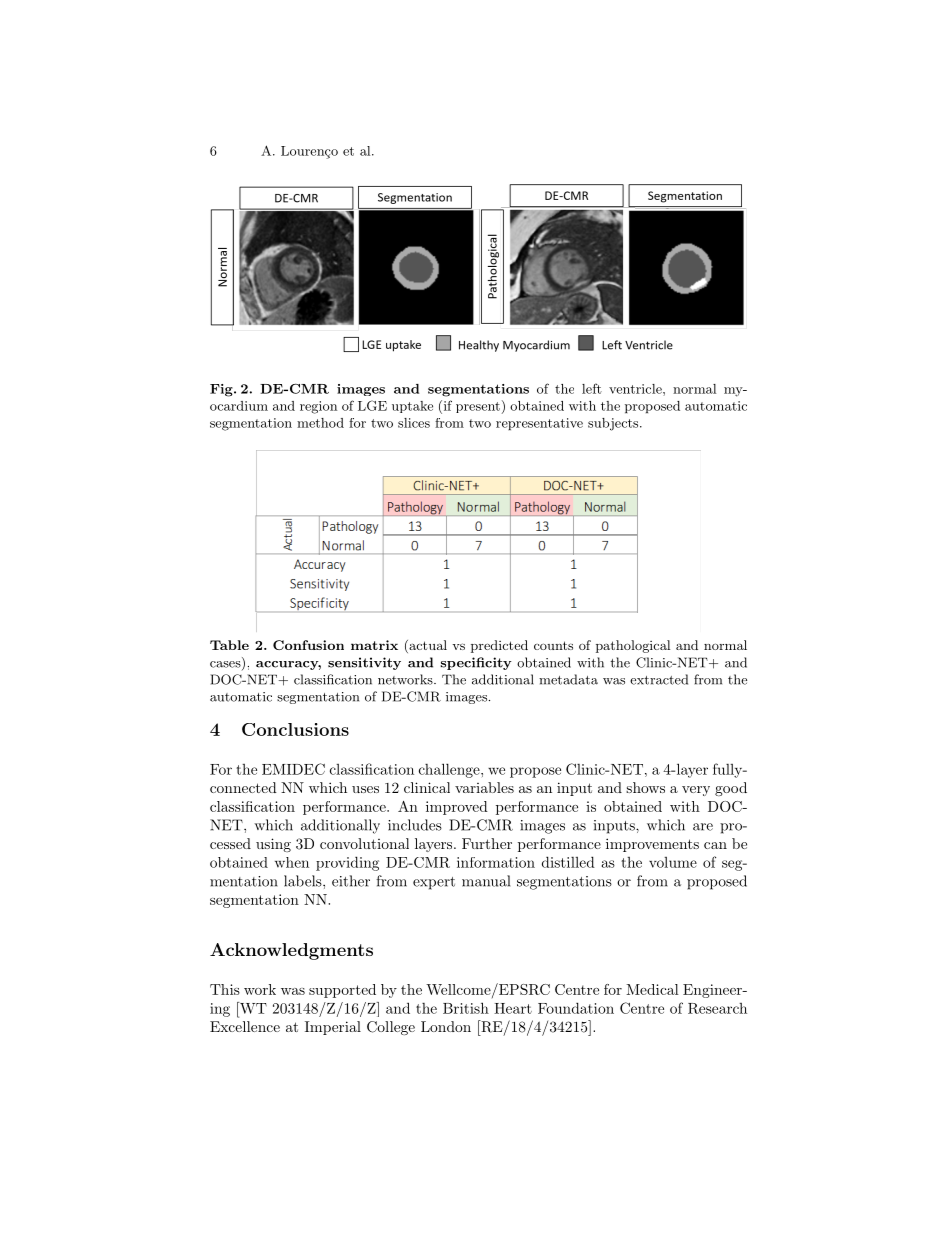  I want to click on subjects, so click(613, 424).
